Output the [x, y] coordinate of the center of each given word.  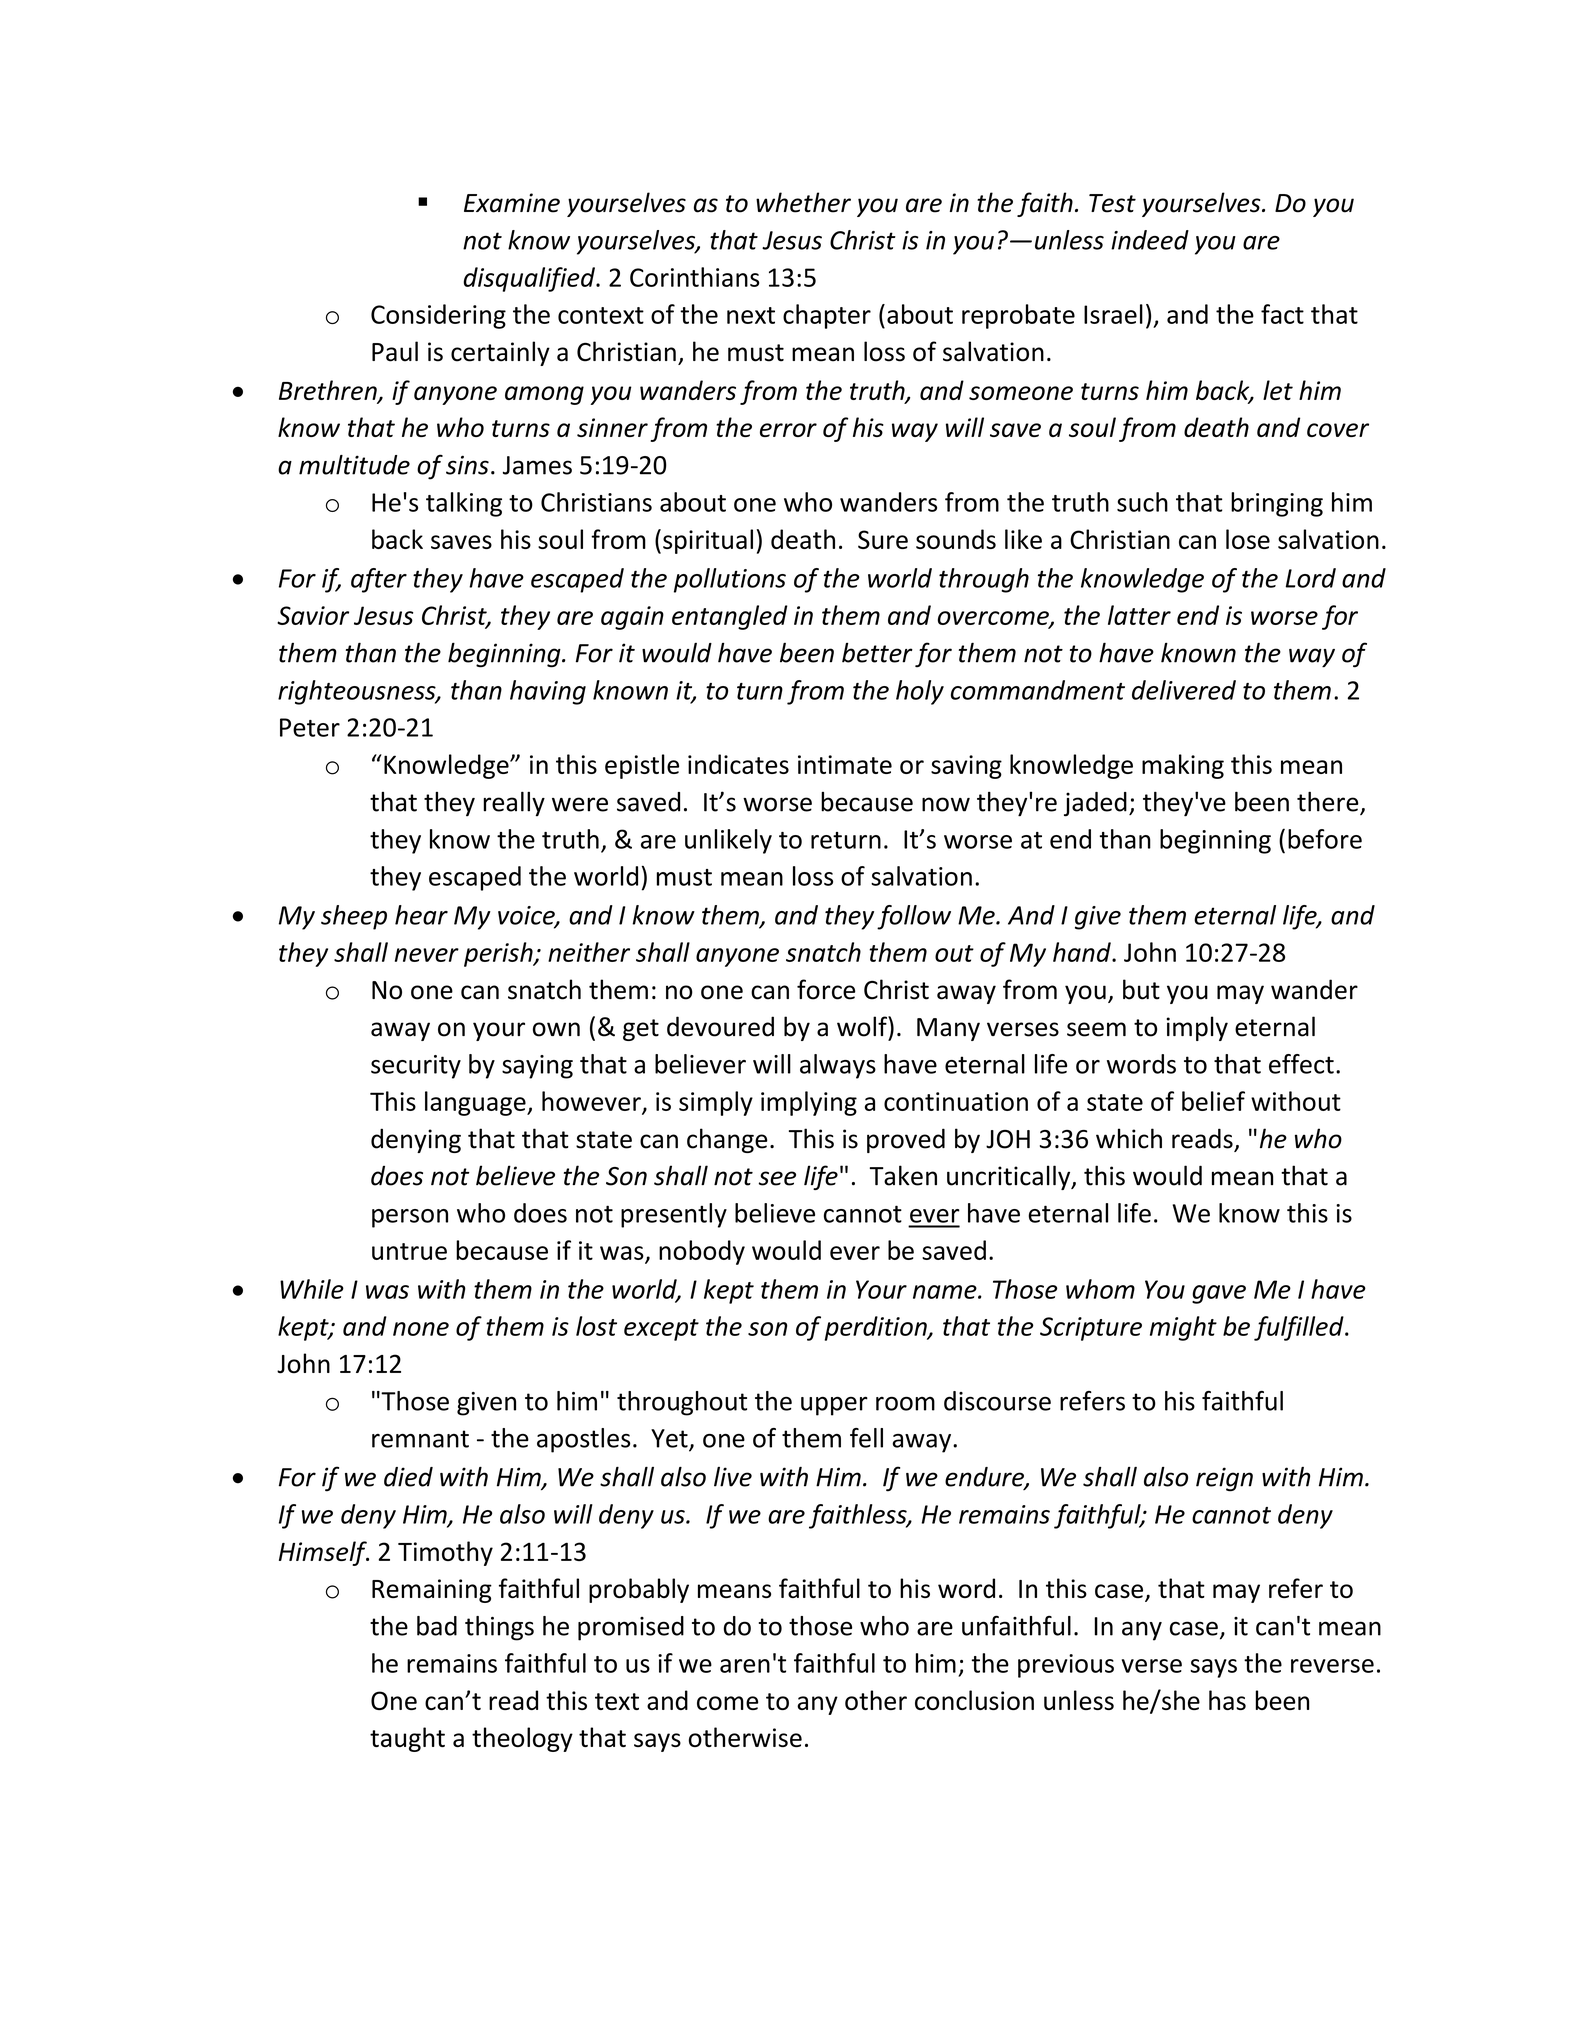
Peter [310, 727]
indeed [1150, 240]
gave [1219, 1294]
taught [407, 1739]
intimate [845, 764]
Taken [903, 1175]
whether [803, 202]
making [1183, 766]
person [410, 1218]
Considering [438, 316]
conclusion [974, 1700]
